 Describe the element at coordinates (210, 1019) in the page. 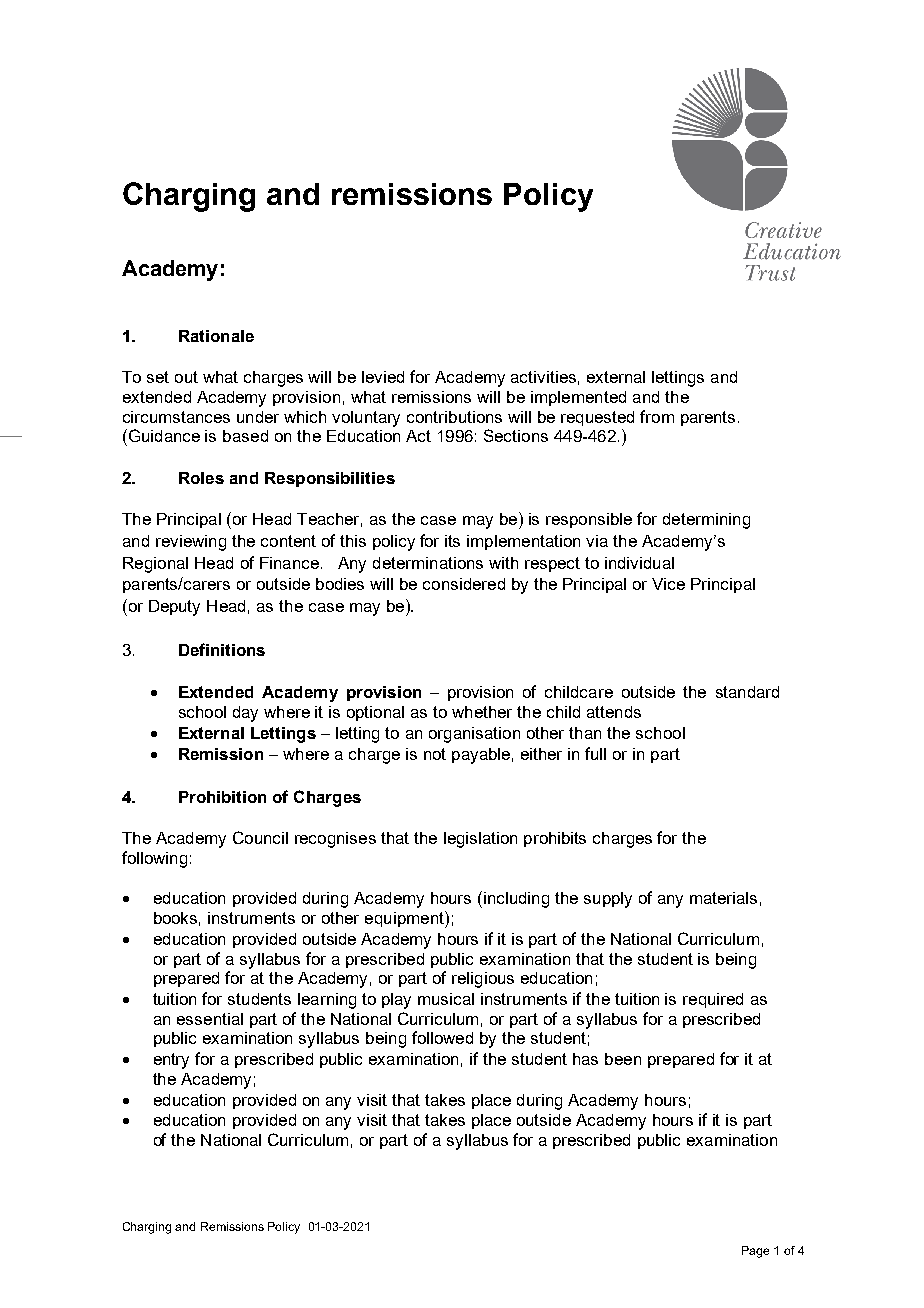

I see `essential` at that location.
